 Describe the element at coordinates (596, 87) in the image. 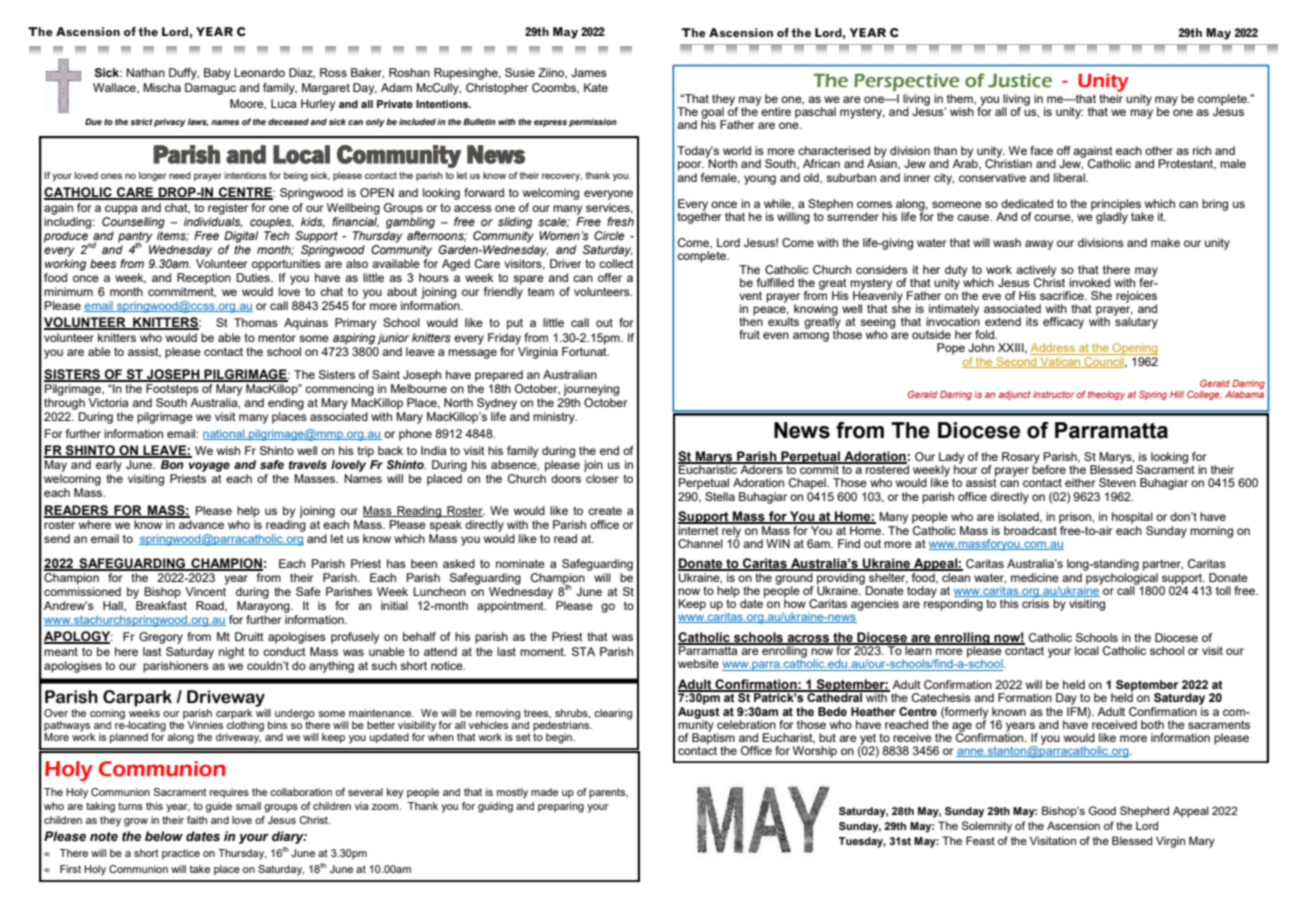

I see `Kate` at that location.
